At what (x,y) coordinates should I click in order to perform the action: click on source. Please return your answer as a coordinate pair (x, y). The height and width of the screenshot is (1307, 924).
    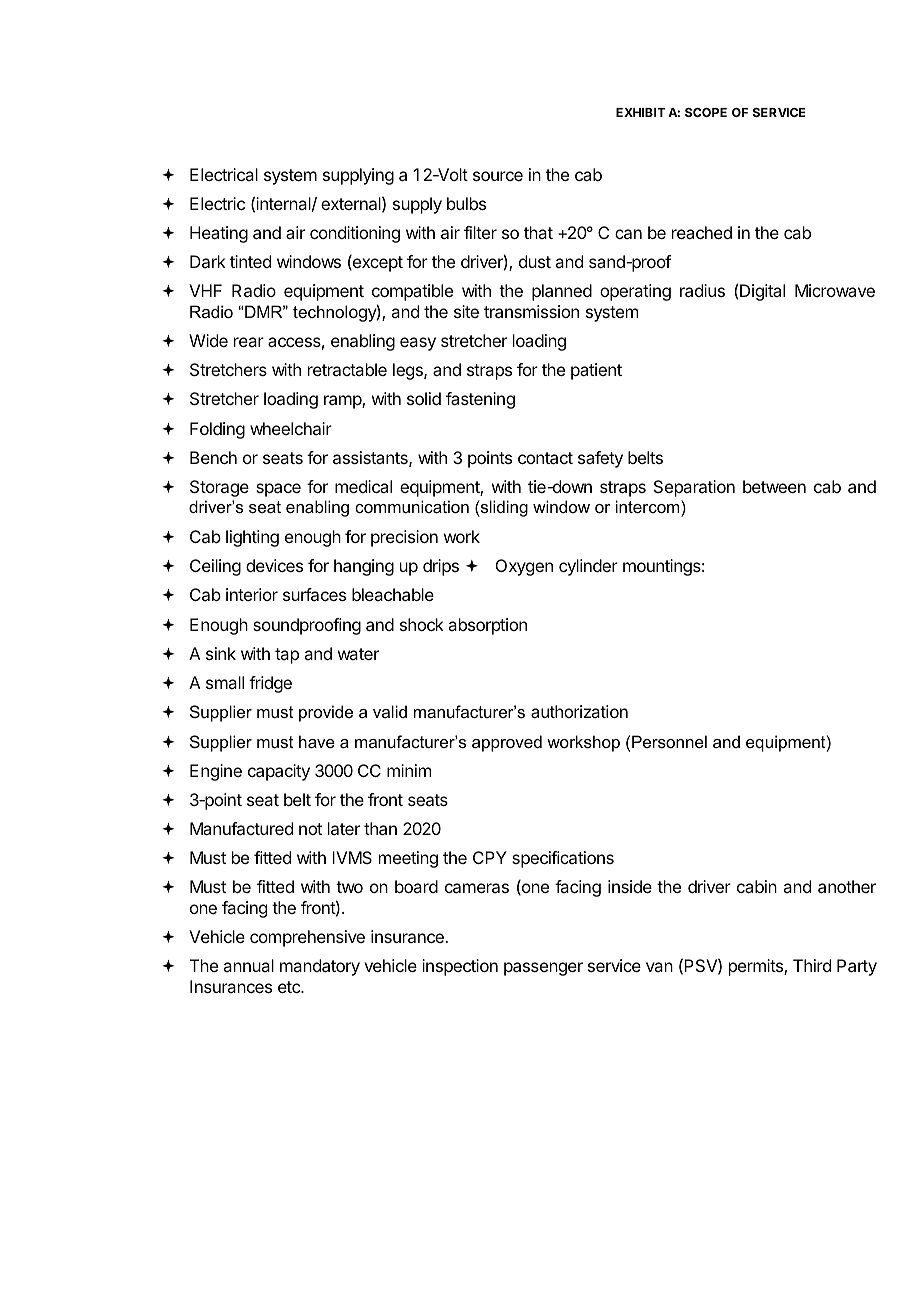
    Looking at the image, I should click on (498, 176).
